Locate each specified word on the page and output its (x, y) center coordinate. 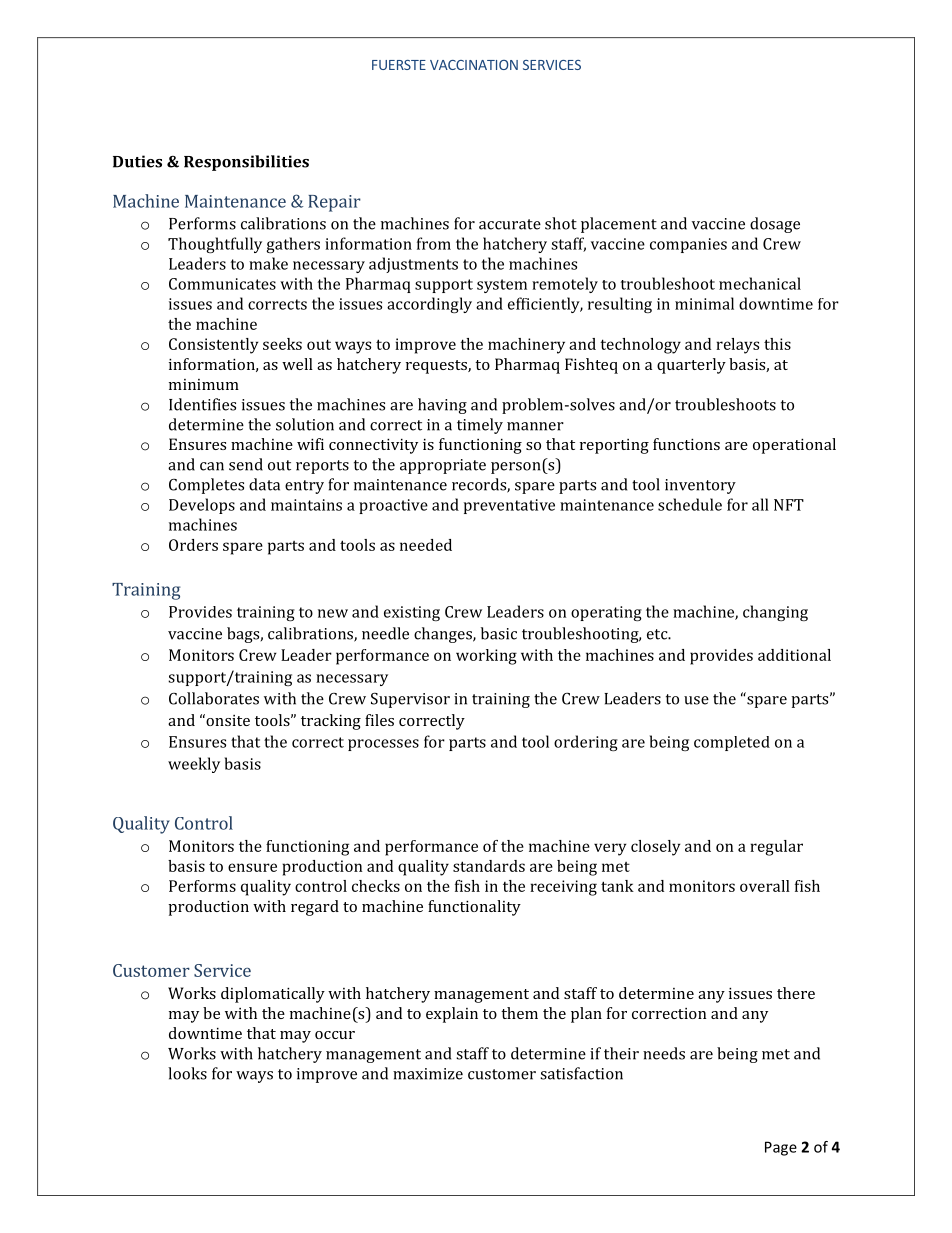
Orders (193, 545)
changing (775, 613)
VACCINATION (474, 65)
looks (187, 1073)
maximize (428, 1074)
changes (444, 635)
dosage (775, 225)
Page (781, 1148)
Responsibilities (246, 163)
